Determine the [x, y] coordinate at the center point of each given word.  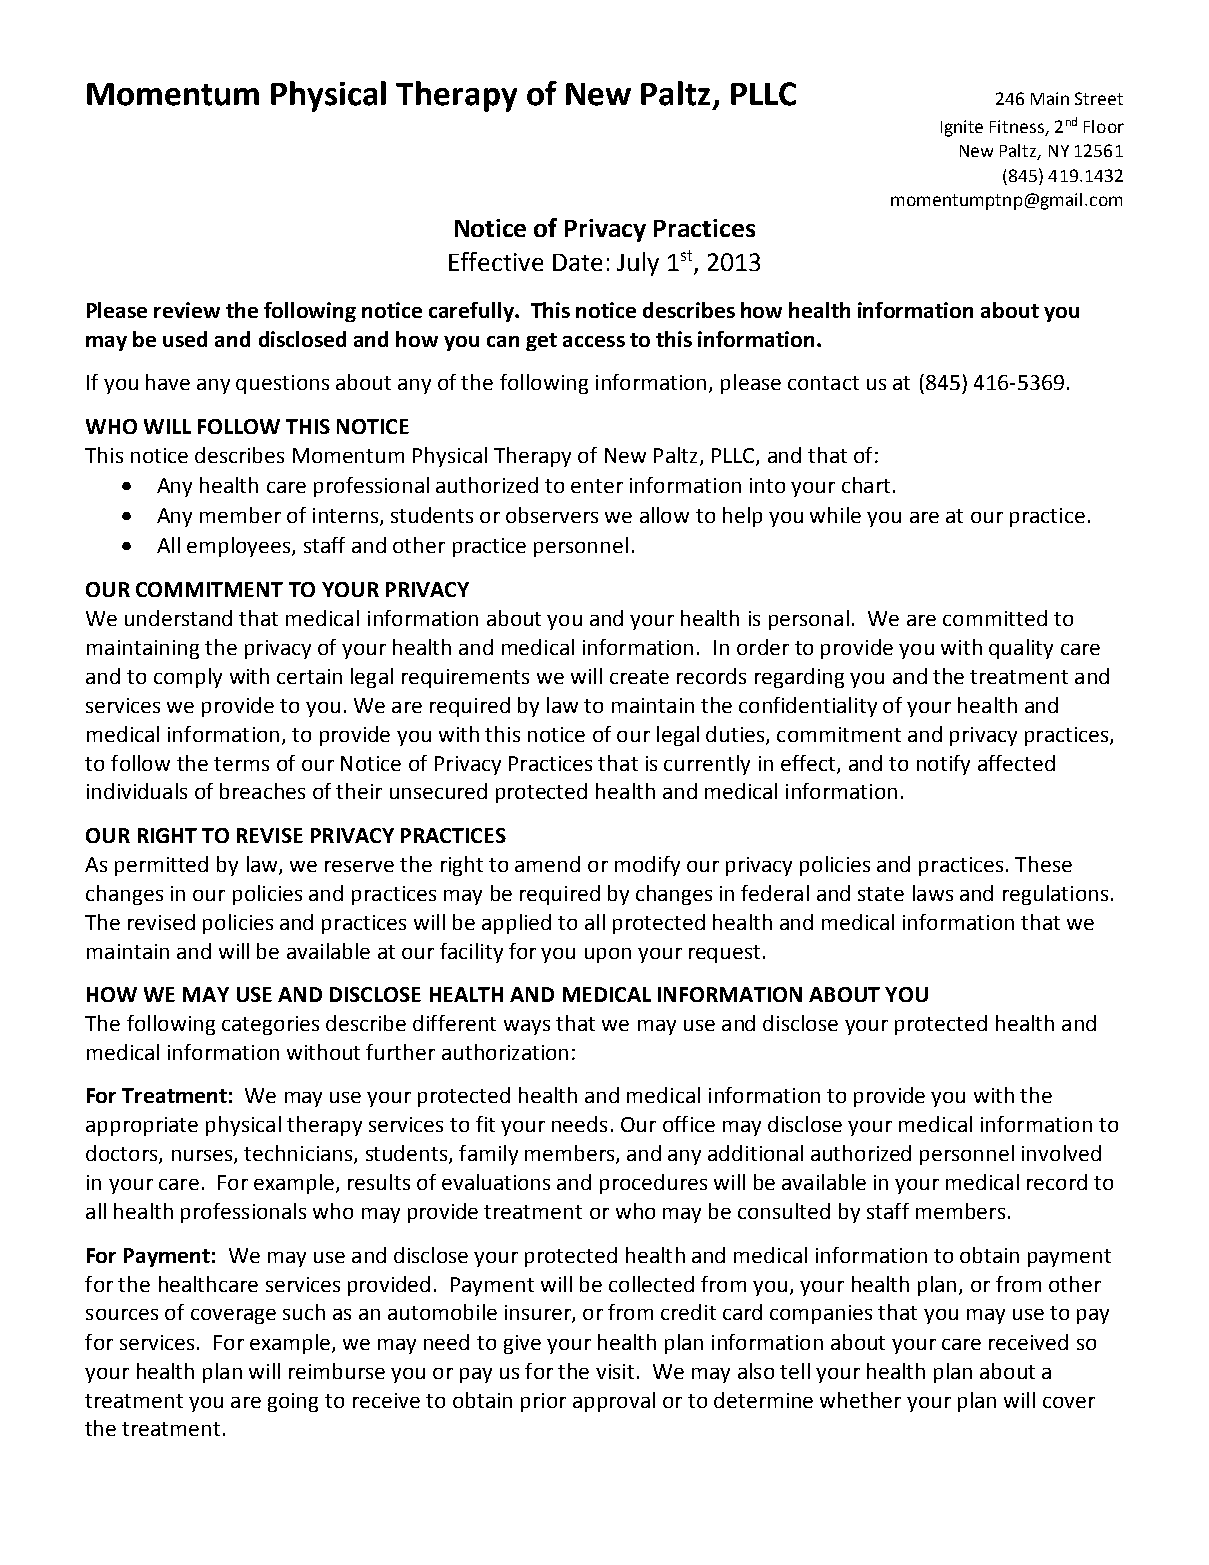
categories [270, 1025]
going [293, 1402]
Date [577, 262]
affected [1016, 763]
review [187, 310]
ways [527, 1027]
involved [1061, 1153]
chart [866, 485]
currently [707, 765]
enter [597, 486]
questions [282, 384]
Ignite [962, 128]
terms [241, 764]
